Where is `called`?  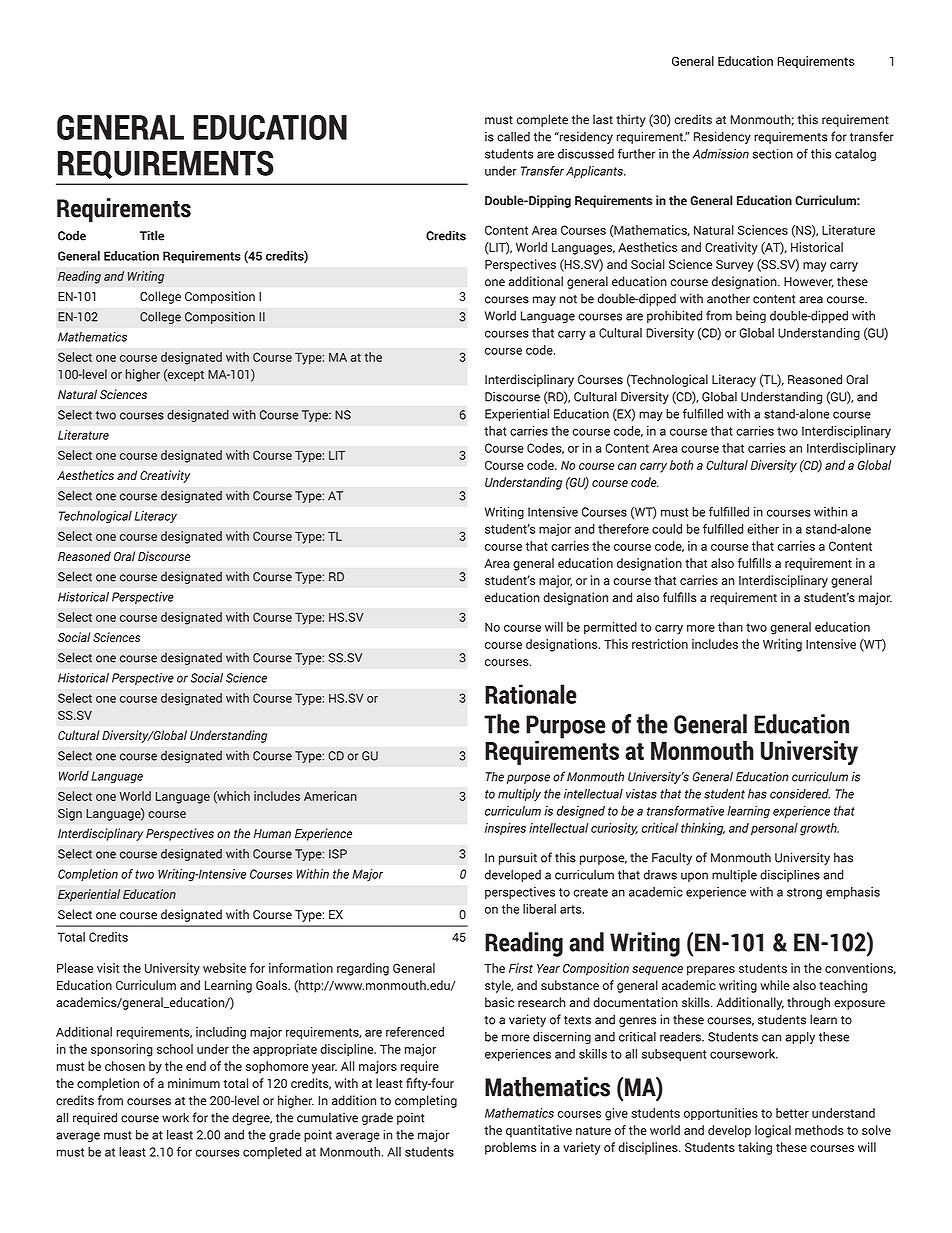
called is located at coordinates (513, 137).
